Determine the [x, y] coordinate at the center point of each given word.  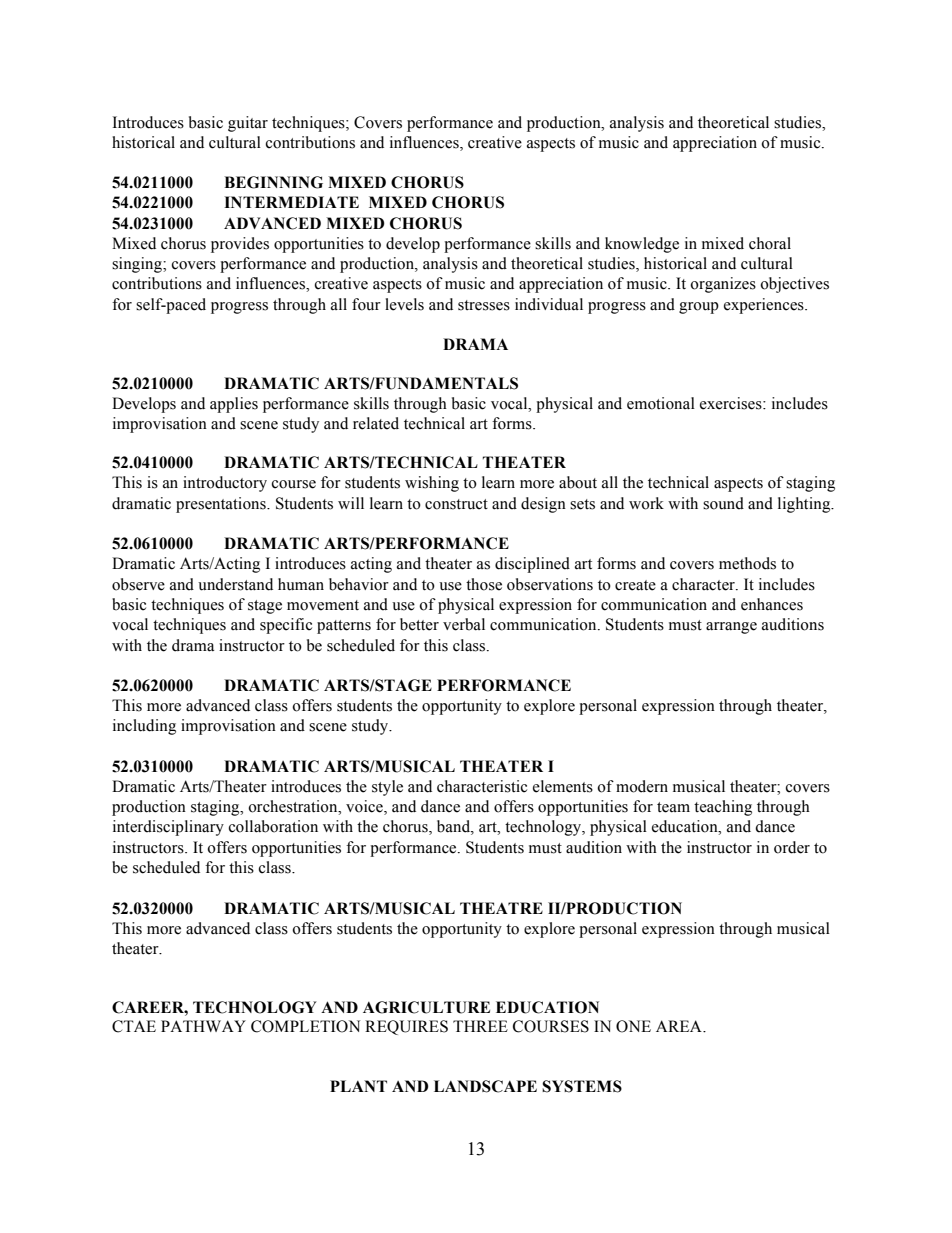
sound [723, 503]
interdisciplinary [168, 828]
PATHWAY [203, 1026]
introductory [225, 484]
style [387, 788]
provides [240, 245]
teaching [723, 808]
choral [770, 243]
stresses [484, 305]
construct [456, 504]
